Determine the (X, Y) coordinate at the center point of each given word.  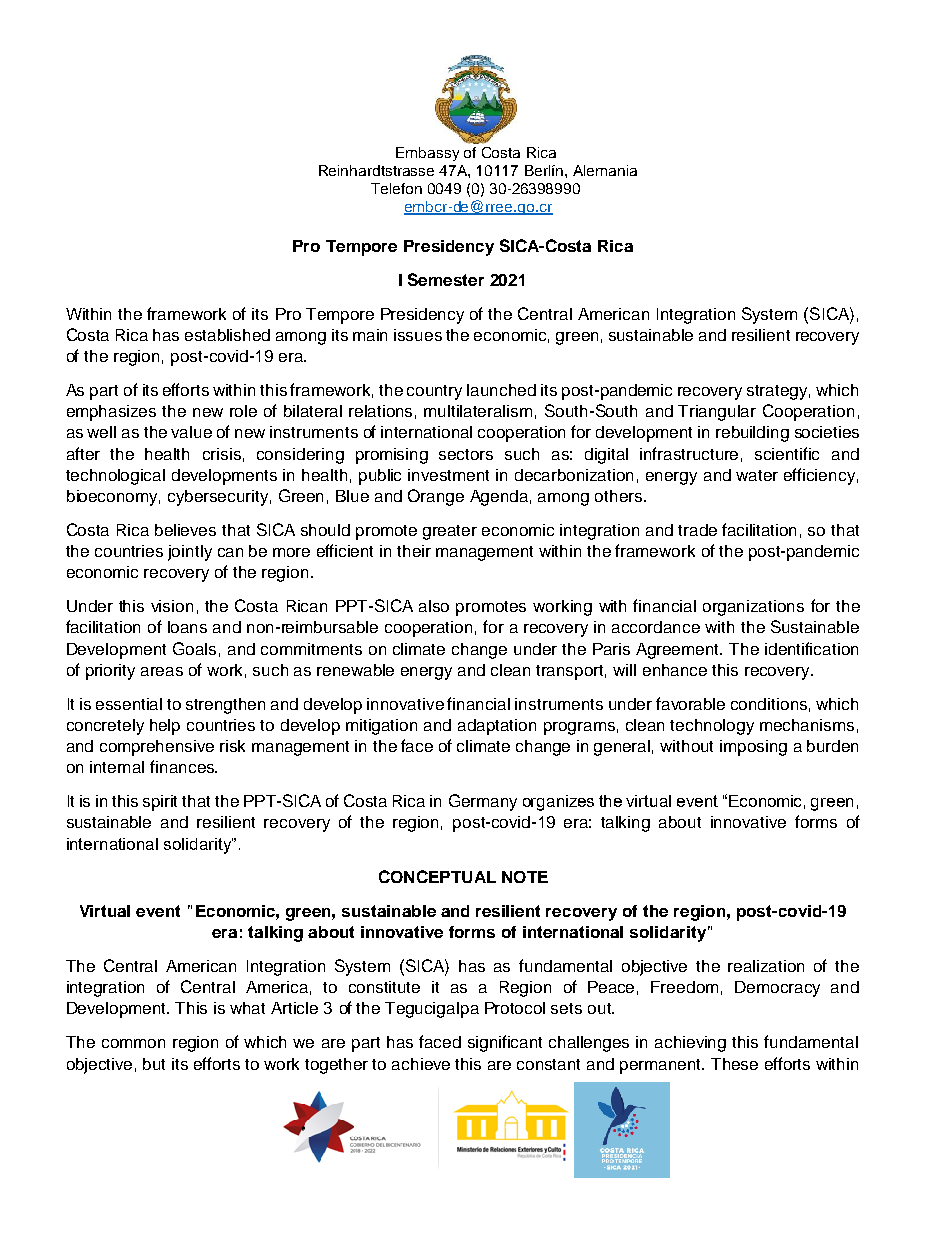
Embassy (427, 154)
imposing (753, 748)
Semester (446, 279)
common (133, 1043)
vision (172, 606)
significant (505, 1043)
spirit (160, 803)
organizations (753, 608)
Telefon (396, 188)
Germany (483, 802)
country (434, 392)
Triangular (717, 413)
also (434, 606)
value (191, 432)
